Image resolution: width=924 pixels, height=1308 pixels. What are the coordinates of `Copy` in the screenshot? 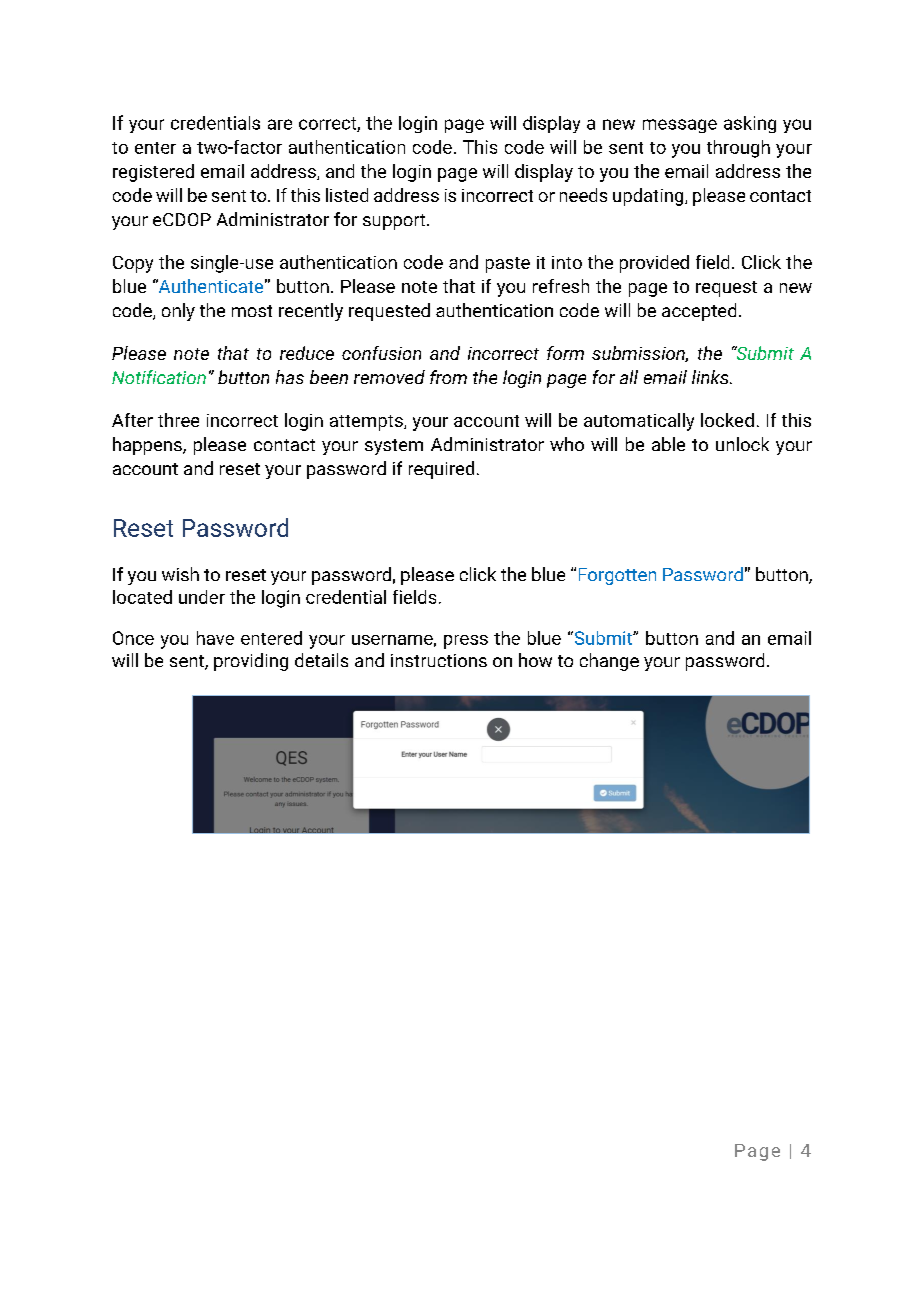 It's located at (133, 264).
